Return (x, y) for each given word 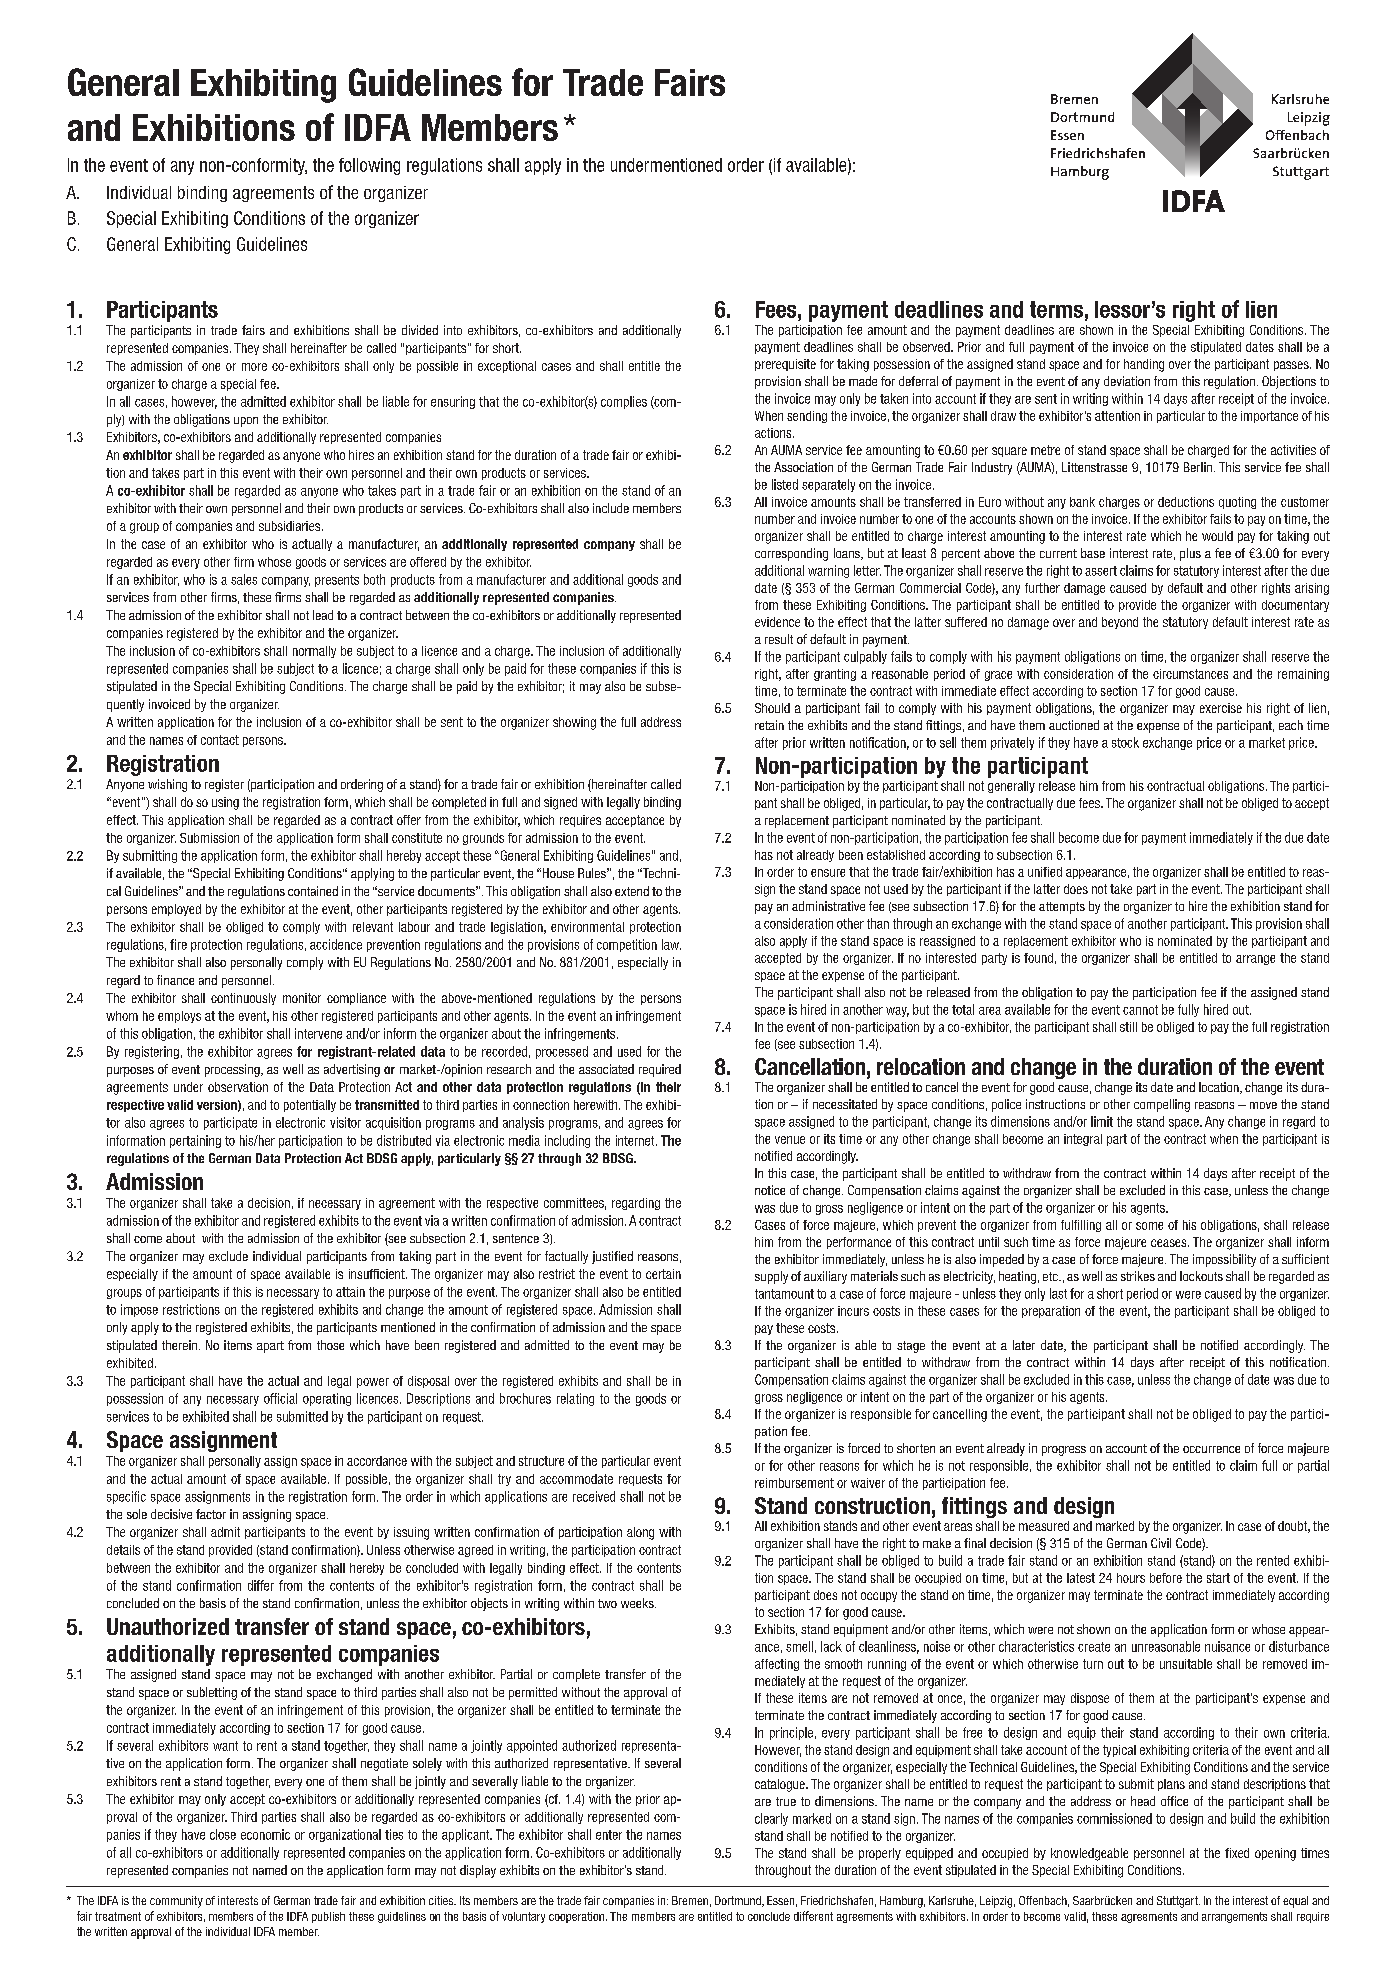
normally (314, 652)
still (1128, 1027)
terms (1056, 309)
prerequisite (785, 365)
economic (265, 1834)
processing (233, 1070)
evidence (777, 622)
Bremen (690, 1900)
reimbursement (794, 1483)
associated (606, 1069)
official (280, 1398)
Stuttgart (1178, 1902)
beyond (1120, 623)
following (369, 166)
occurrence (1211, 1449)
